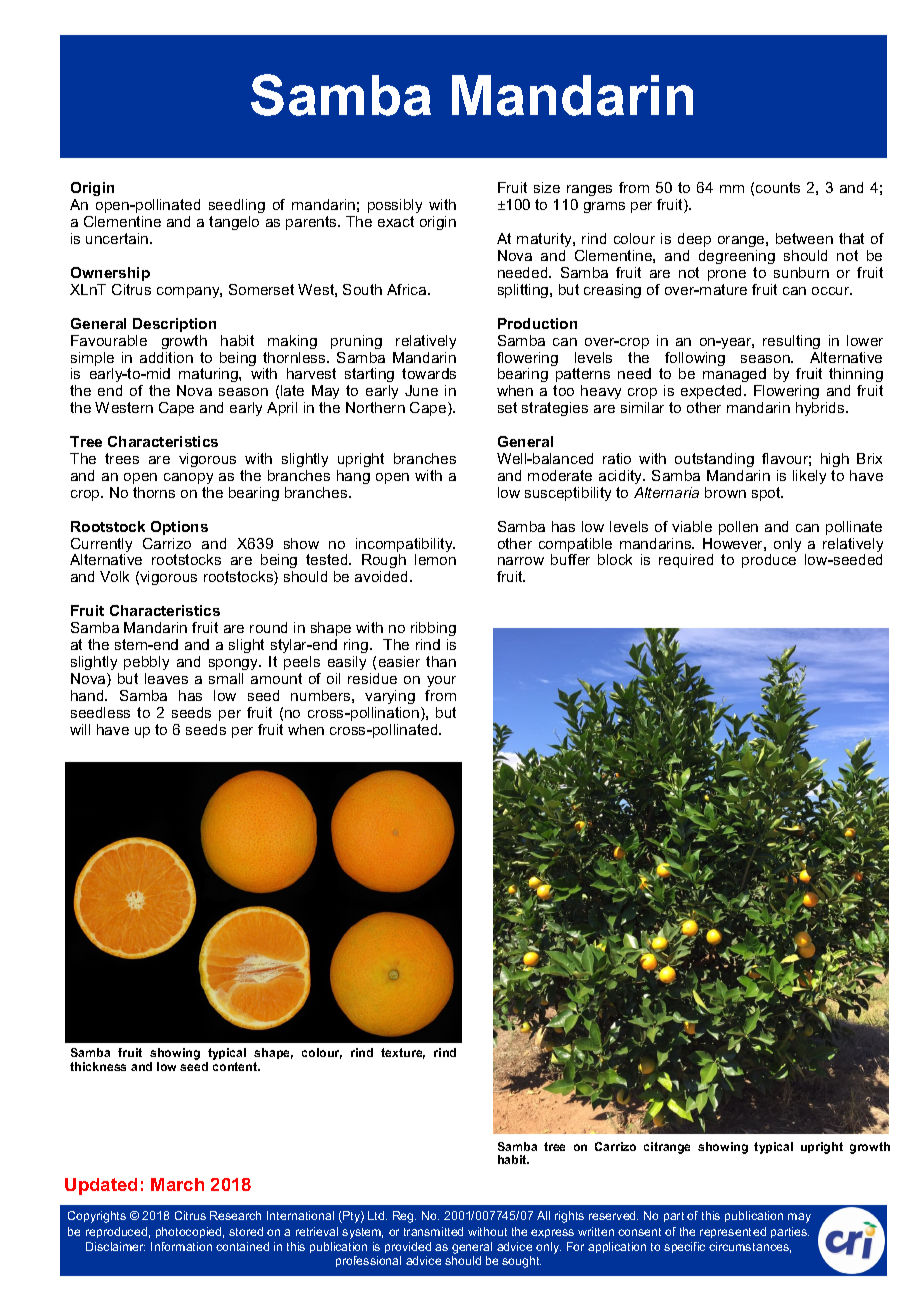  I want to click on ribbing, so click(433, 629).
